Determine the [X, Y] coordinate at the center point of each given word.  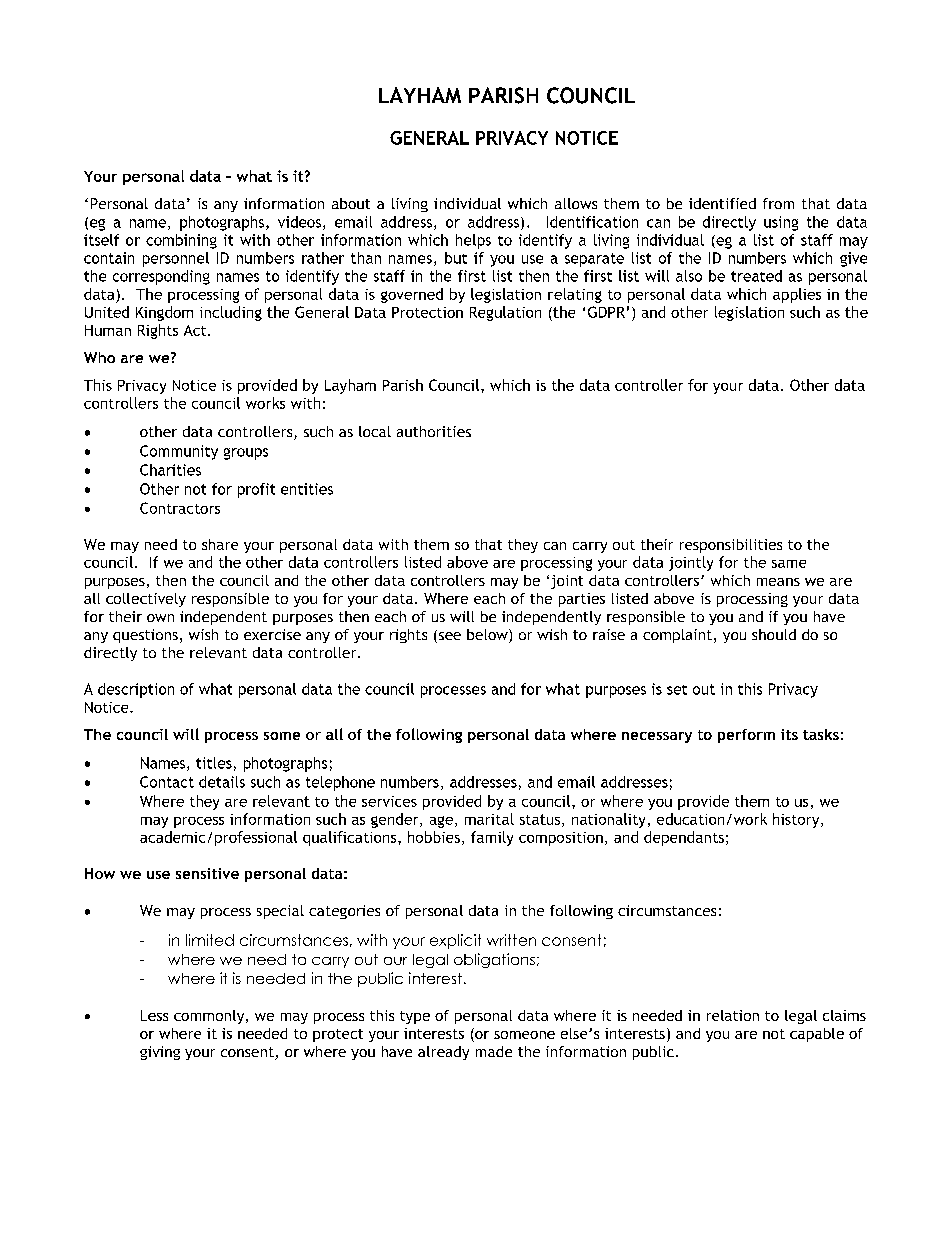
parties [582, 600]
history [797, 820]
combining [181, 241]
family [492, 838]
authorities [434, 431]
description [136, 690]
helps [473, 241]
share [220, 544]
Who [99, 357]
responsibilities [731, 546]
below [488, 636]
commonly [210, 1017]
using [781, 223]
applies [797, 295]
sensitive [207, 873]
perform [746, 736]
